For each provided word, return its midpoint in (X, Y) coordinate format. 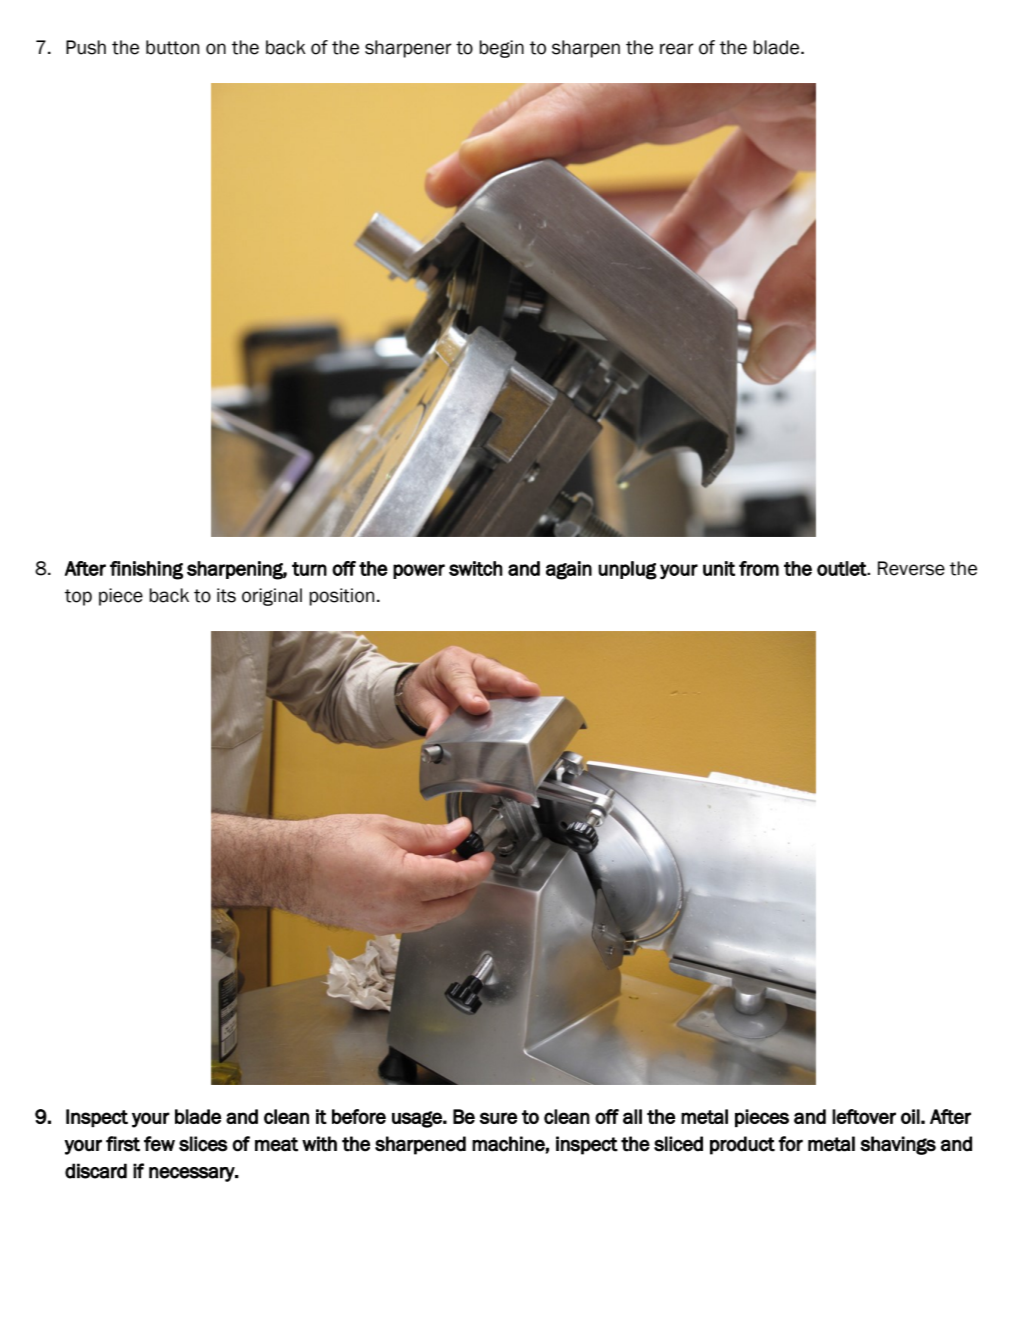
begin (501, 49)
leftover (864, 1116)
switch (476, 568)
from (759, 568)
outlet (842, 568)
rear (677, 49)
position (341, 597)
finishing (146, 570)
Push (86, 47)
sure (498, 1118)
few (159, 1144)
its (226, 595)
